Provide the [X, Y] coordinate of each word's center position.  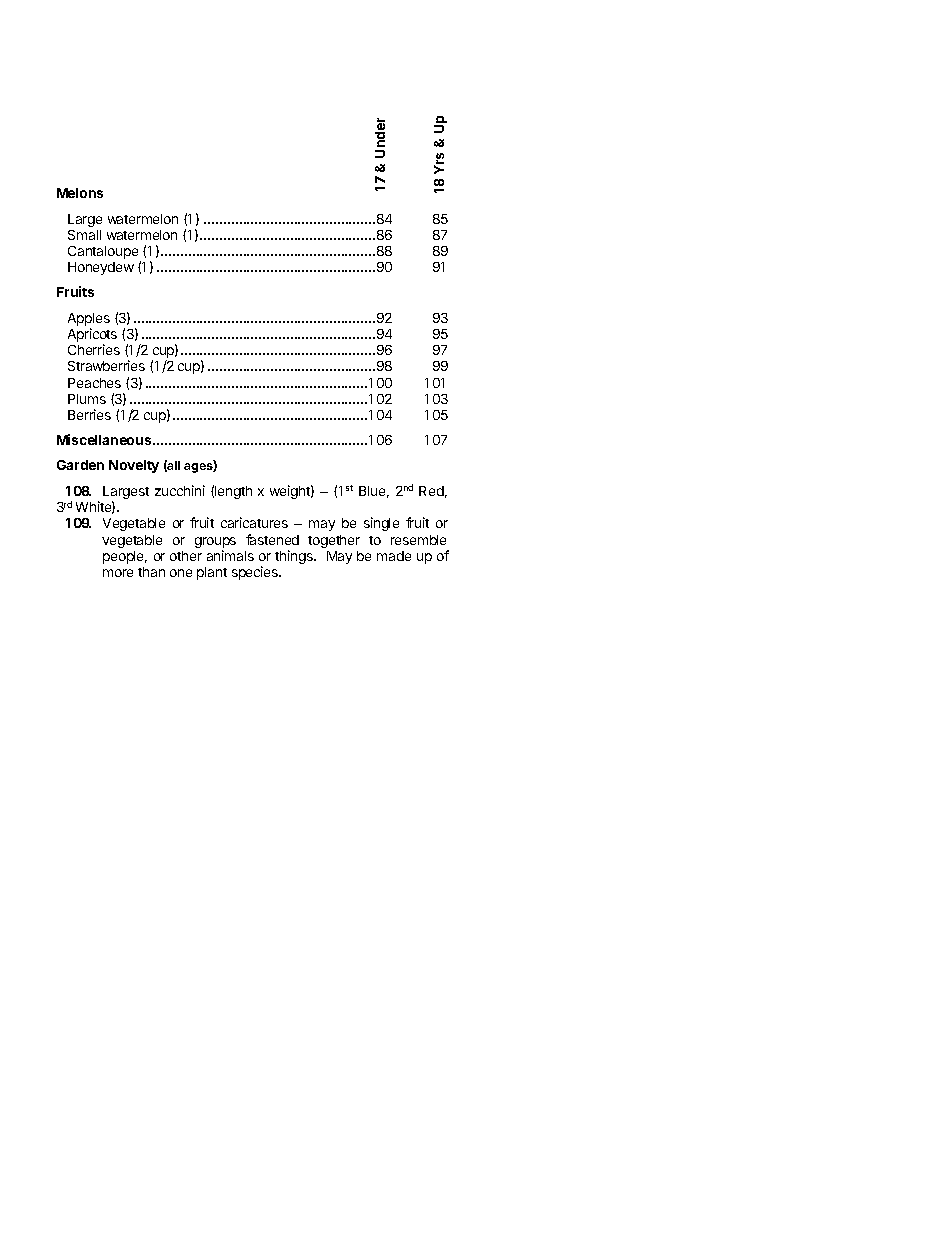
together [334, 541]
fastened [272, 539]
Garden [80, 465]
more [118, 573]
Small [84, 235]
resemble [418, 540]
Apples [89, 321]
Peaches [94, 383]
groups [215, 544]
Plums [87, 399]
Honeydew [101, 268]
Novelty [134, 466]
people [125, 557]
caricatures [254, 522]
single [381, 524]
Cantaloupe [104, 254]
